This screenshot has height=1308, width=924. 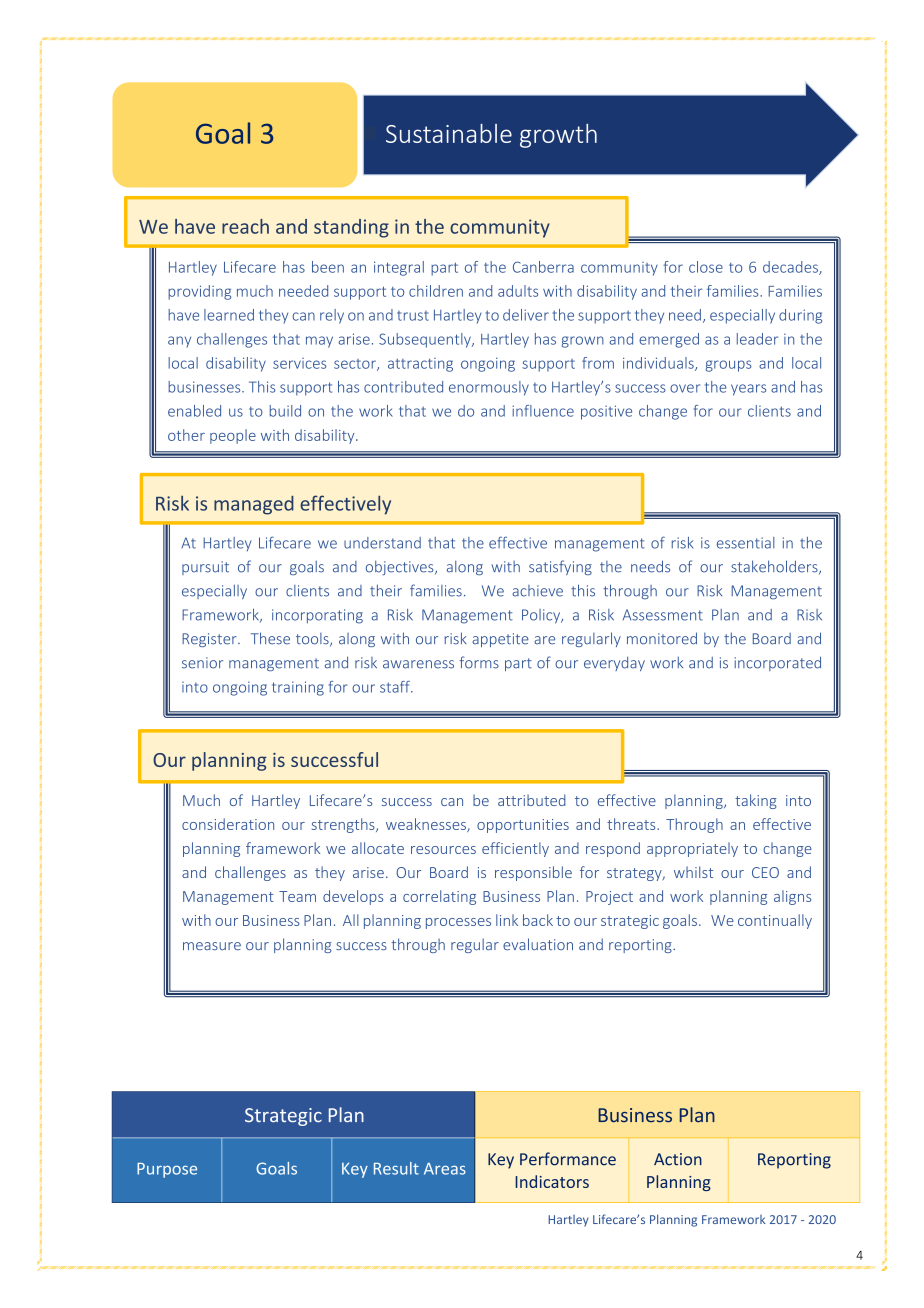 What do you see at coordinates (479, 662) in the screenshot?
I see `forms` at bounding box center [479, 662].
